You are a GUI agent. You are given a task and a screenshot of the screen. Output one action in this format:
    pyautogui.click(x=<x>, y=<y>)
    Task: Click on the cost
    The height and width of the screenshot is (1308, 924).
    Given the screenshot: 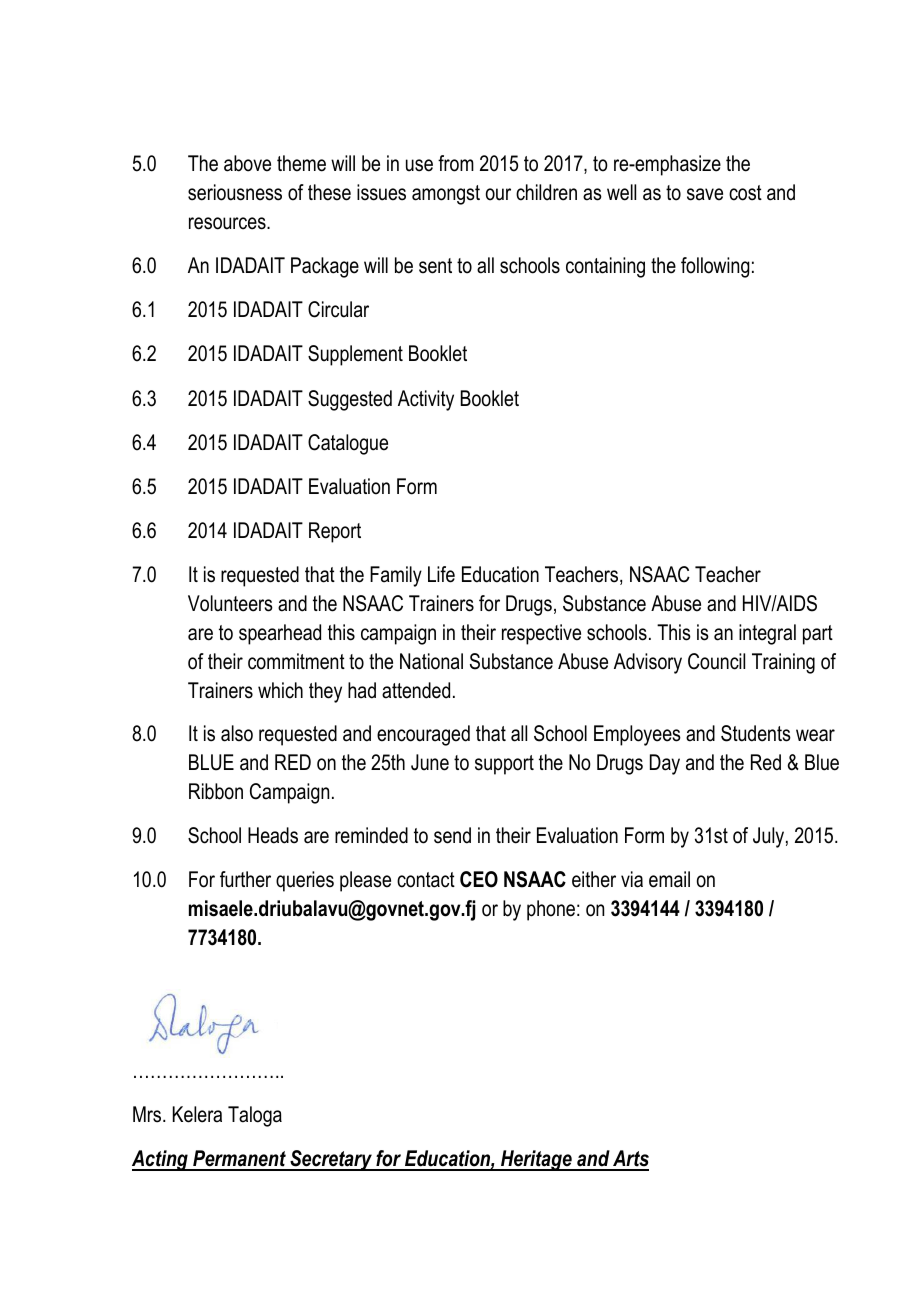 What is the action you would take?
    pyautogui.click(x=745, y=193)
